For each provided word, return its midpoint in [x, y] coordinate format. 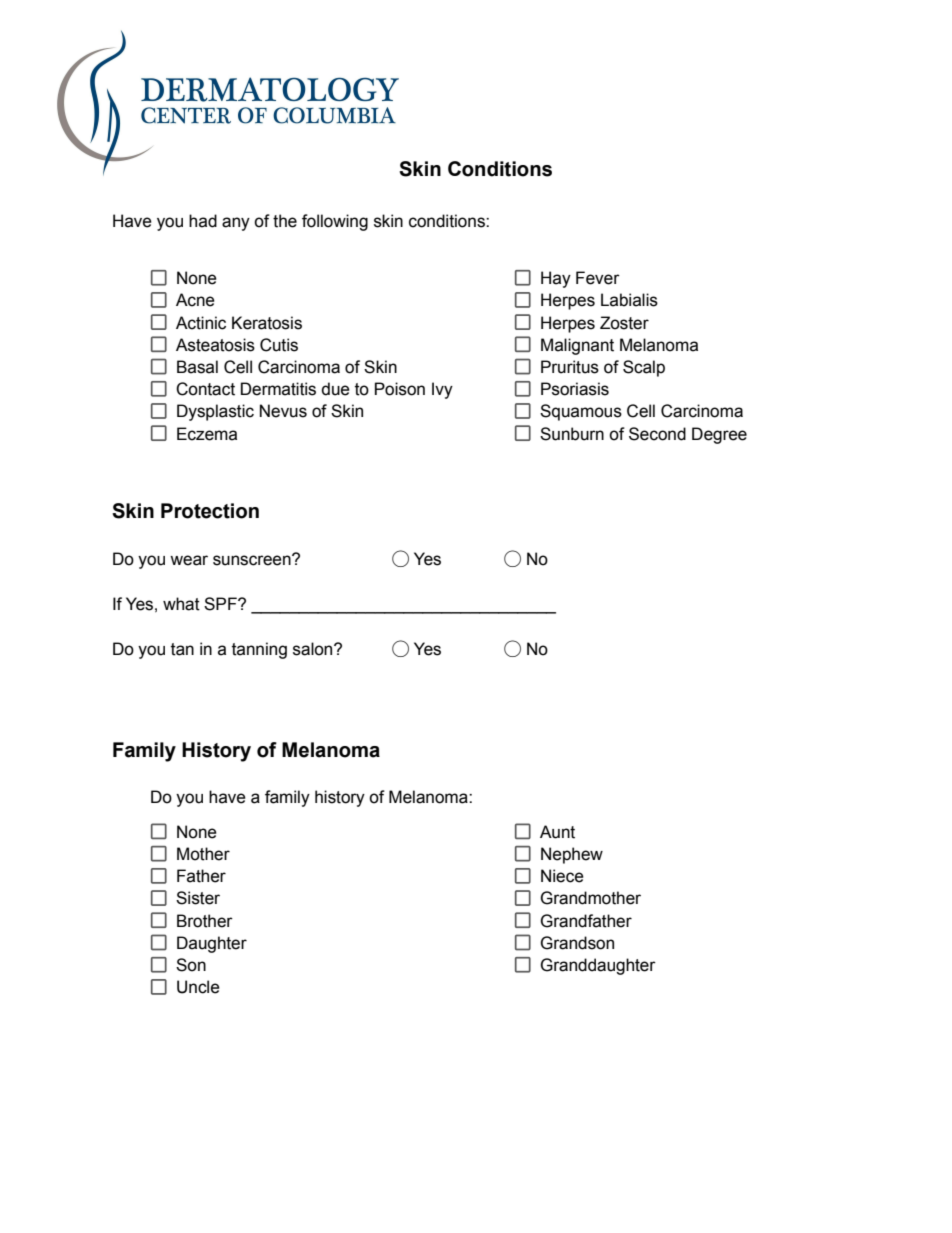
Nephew [572, 855]
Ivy [442, 390]
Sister [198, 898]
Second [657, 434]
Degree [719, 435]
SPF [221, 604]
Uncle [198, 987]
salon [314, 649]
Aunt [557, 832]
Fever [598, 278]
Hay [556, 279]
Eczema [207, 434]
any [236, 224]
